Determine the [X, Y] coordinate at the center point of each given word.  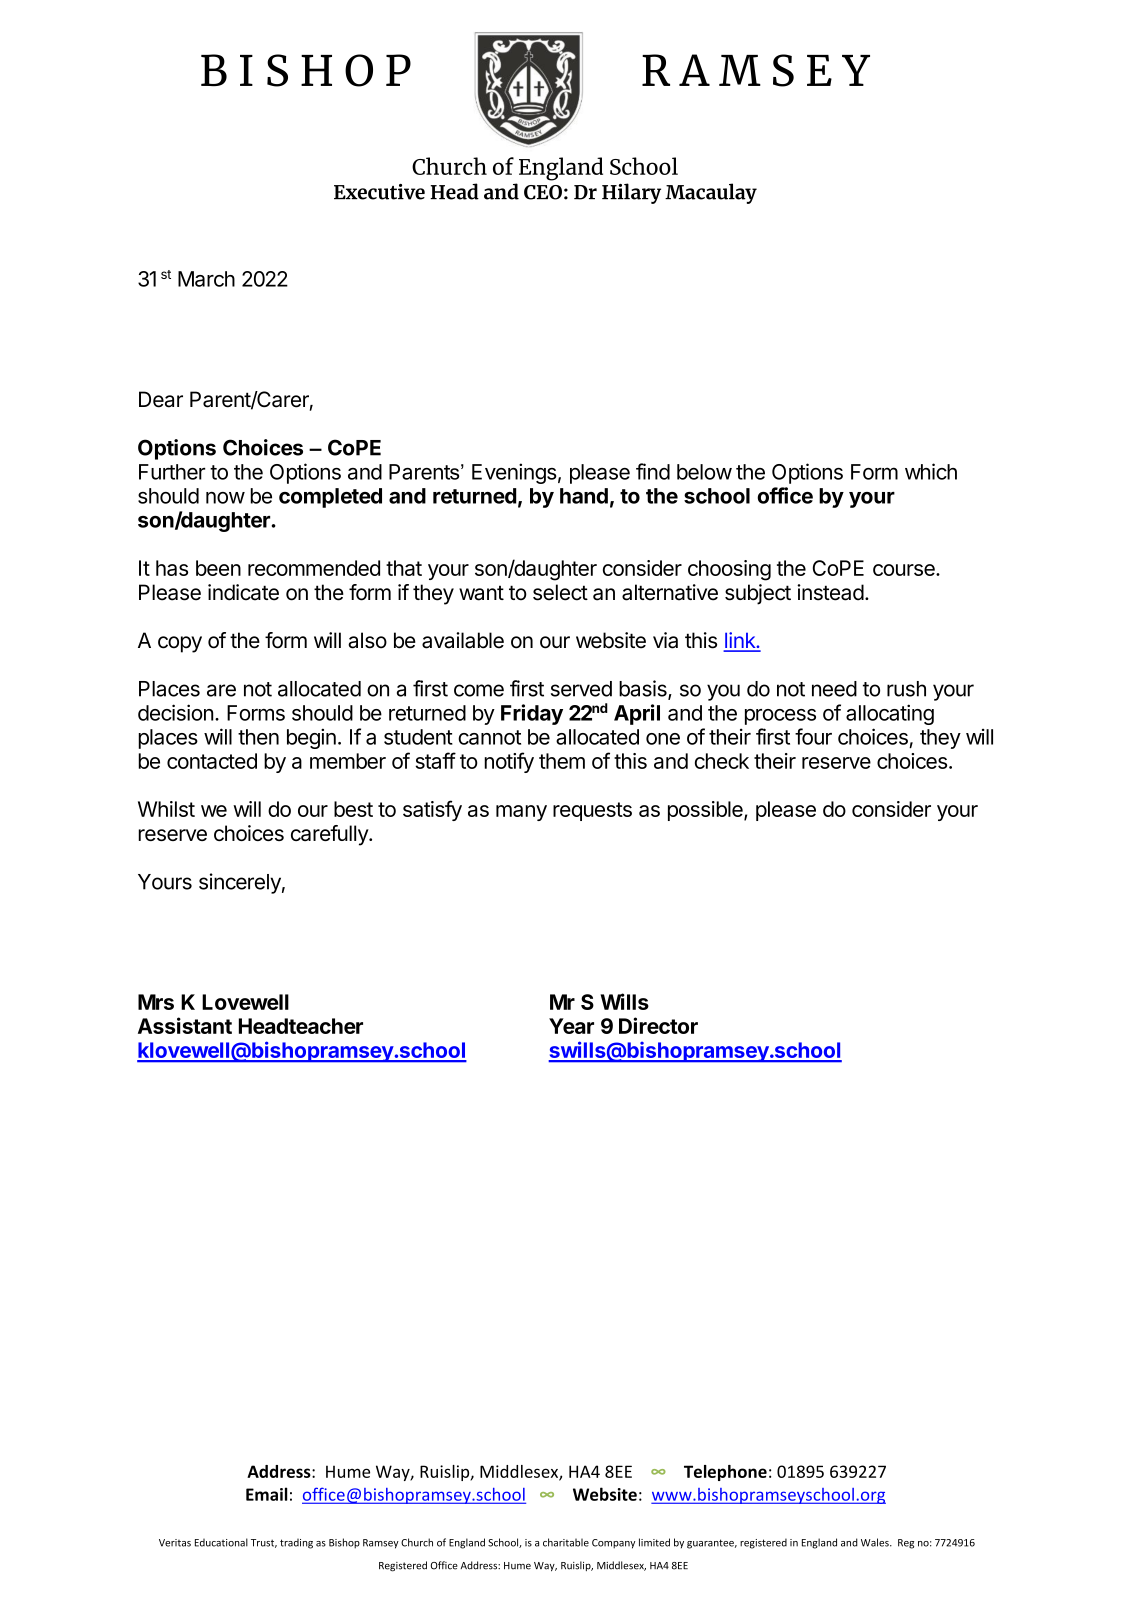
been [218, 568]
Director [658, 1025]
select [560, 592]
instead [830, 592]
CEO [543, 192]
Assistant [185, 1025]
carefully [330, 835]
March [206, 279]
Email [266, 1494]
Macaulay [711, 193]
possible [706, 811]
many [521, 813]
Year [571, 1026]
